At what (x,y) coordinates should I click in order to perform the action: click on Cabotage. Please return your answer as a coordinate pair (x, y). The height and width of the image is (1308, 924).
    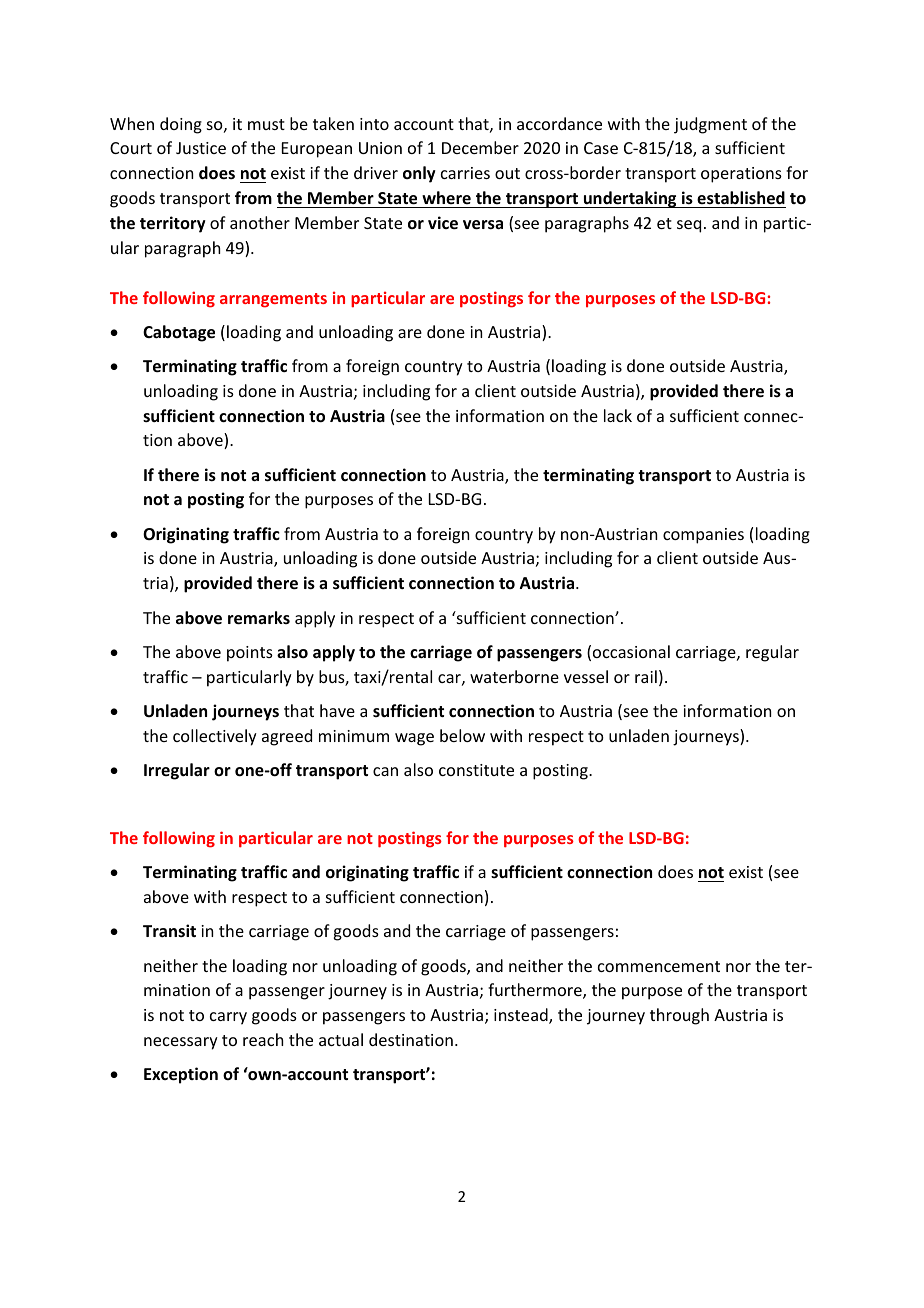
    Looking at the image, I should click on (179, 333).
